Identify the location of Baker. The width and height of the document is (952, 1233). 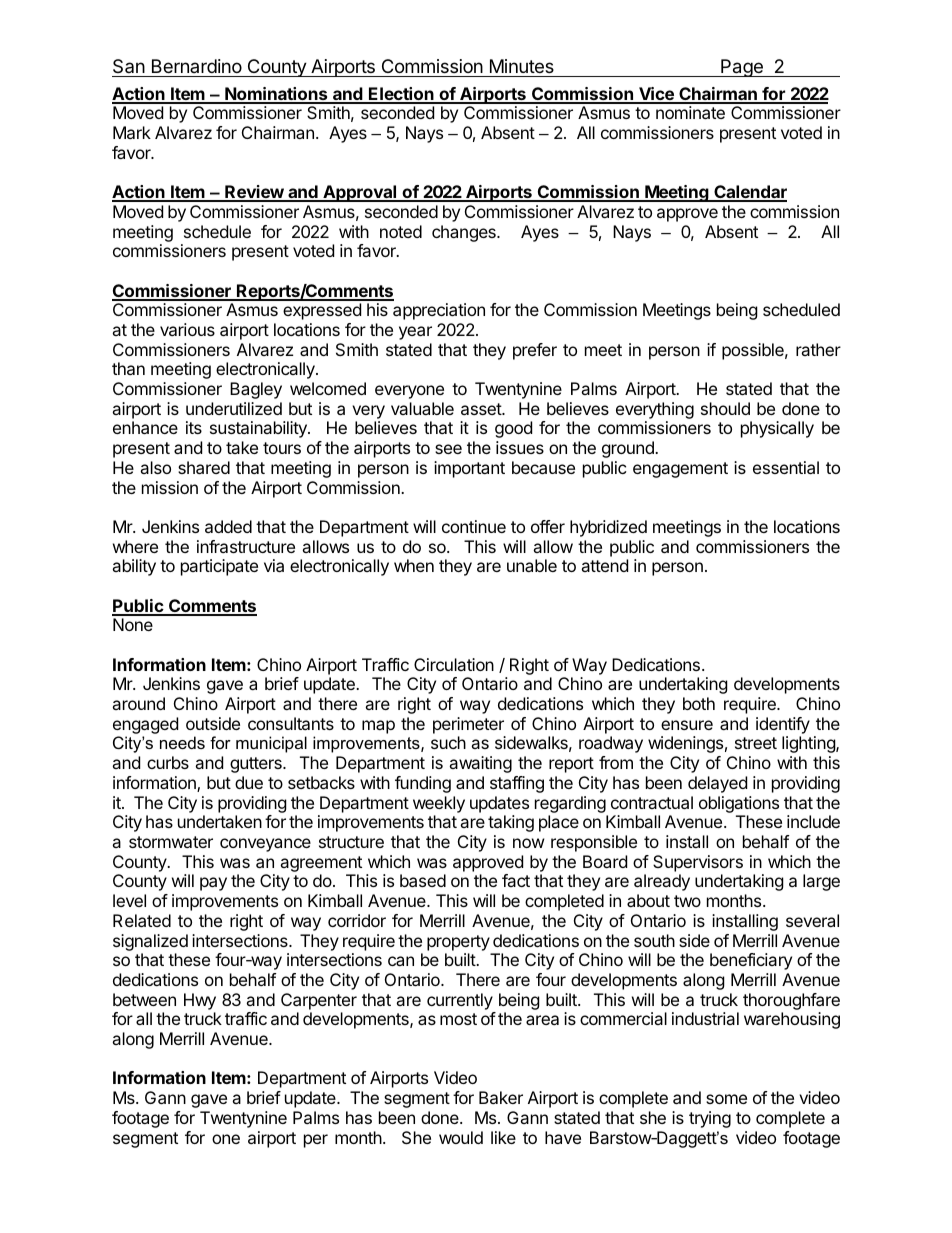
(501, 1097).
